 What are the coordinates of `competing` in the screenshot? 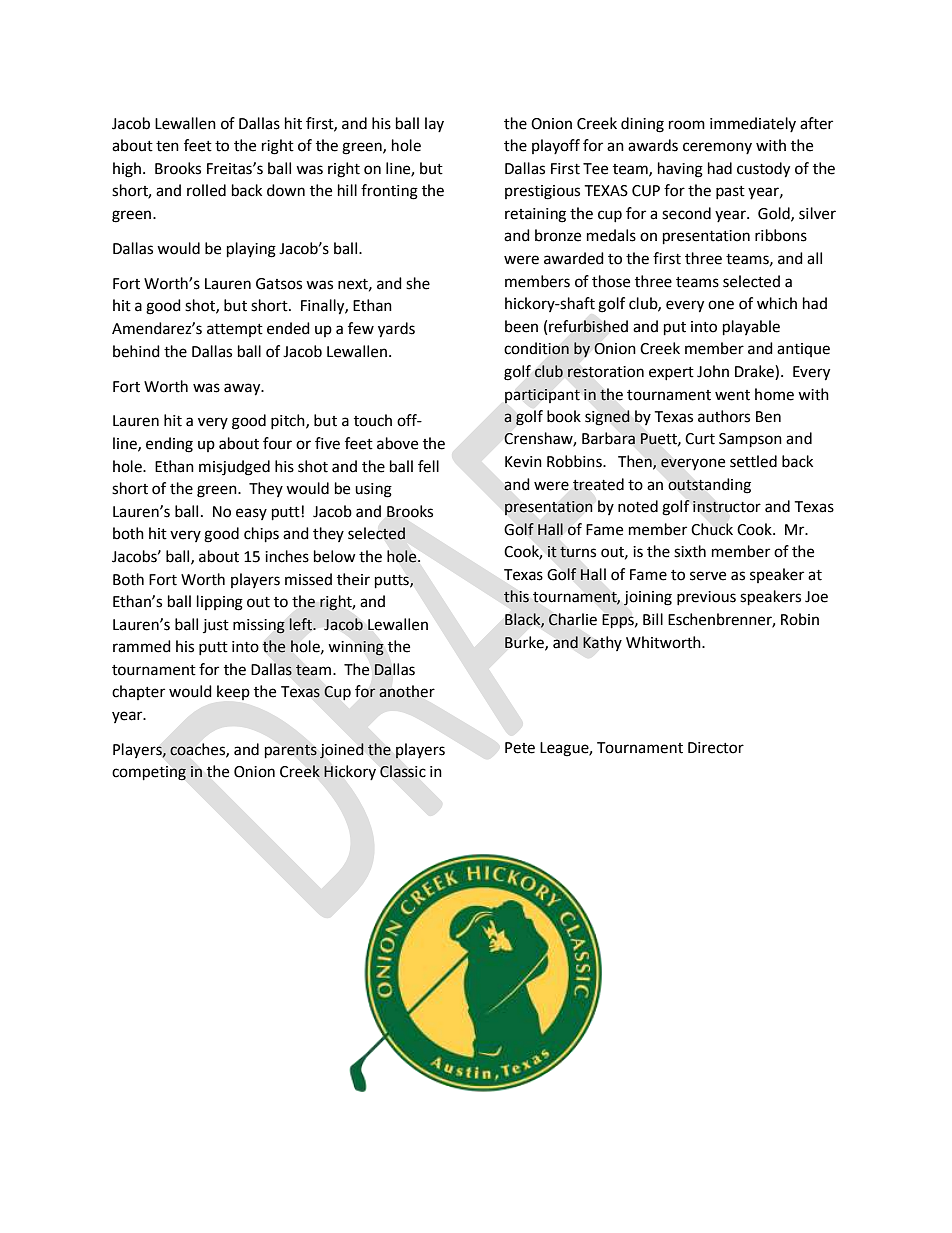 It's located at (149, 773).
